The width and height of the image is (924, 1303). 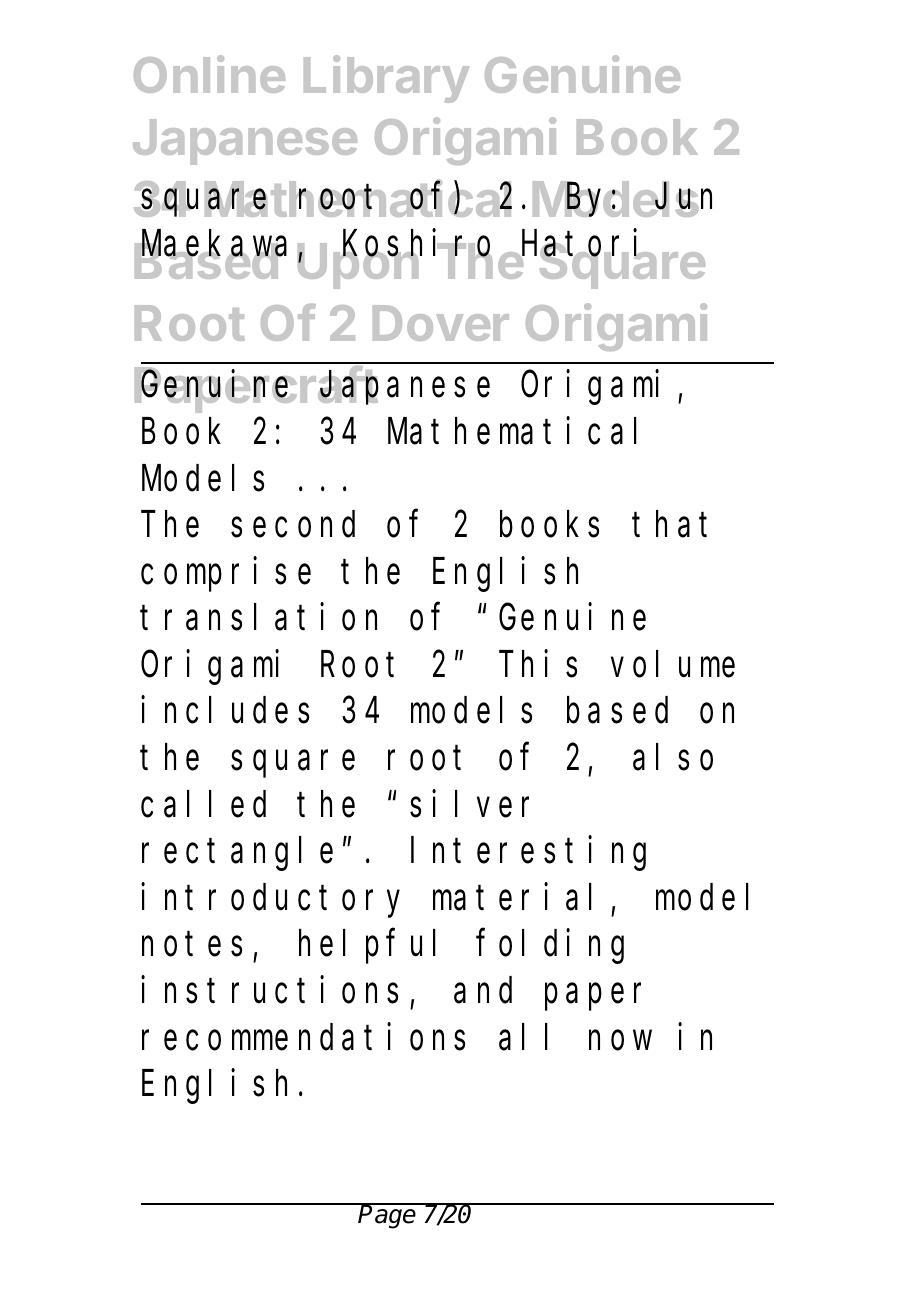 I want to click on This, so click(x=538, y=664).
